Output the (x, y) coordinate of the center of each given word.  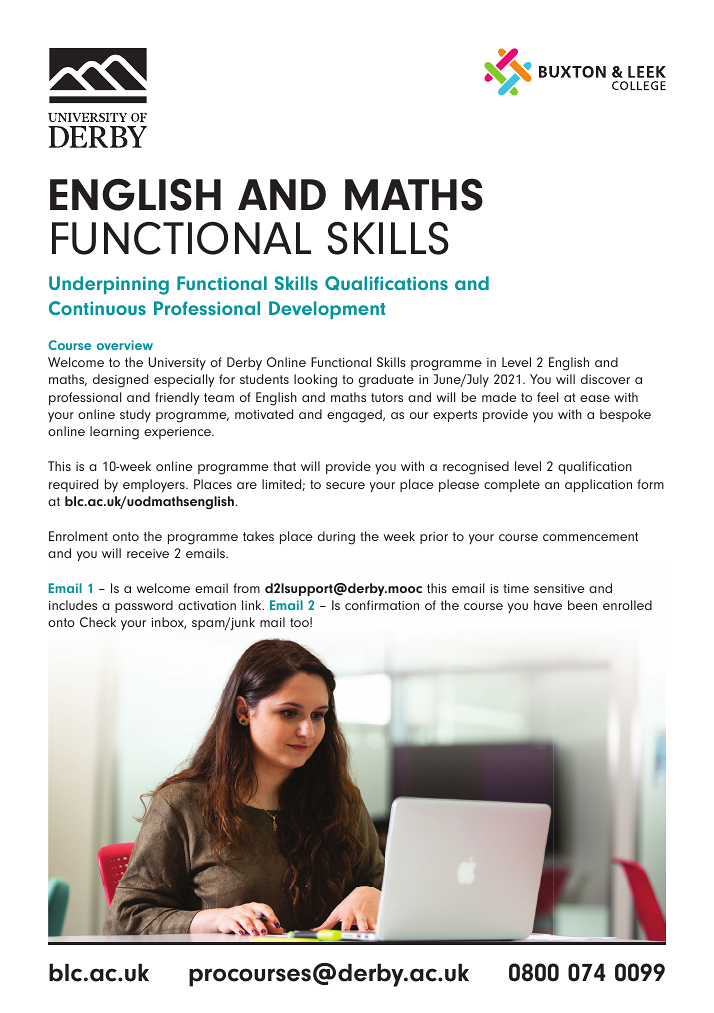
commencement (590, 536)
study (135, 415)
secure (345, 485)
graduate (386, 381)
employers (155, 485)
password (144, 606)
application (598, 485)
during (336, 538)
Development (327, 310)
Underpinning (109, 285)
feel (547, 397)
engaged (355, 416)
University (177, 363)
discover (605, 379)
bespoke (625, 415)
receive (148, 553)
